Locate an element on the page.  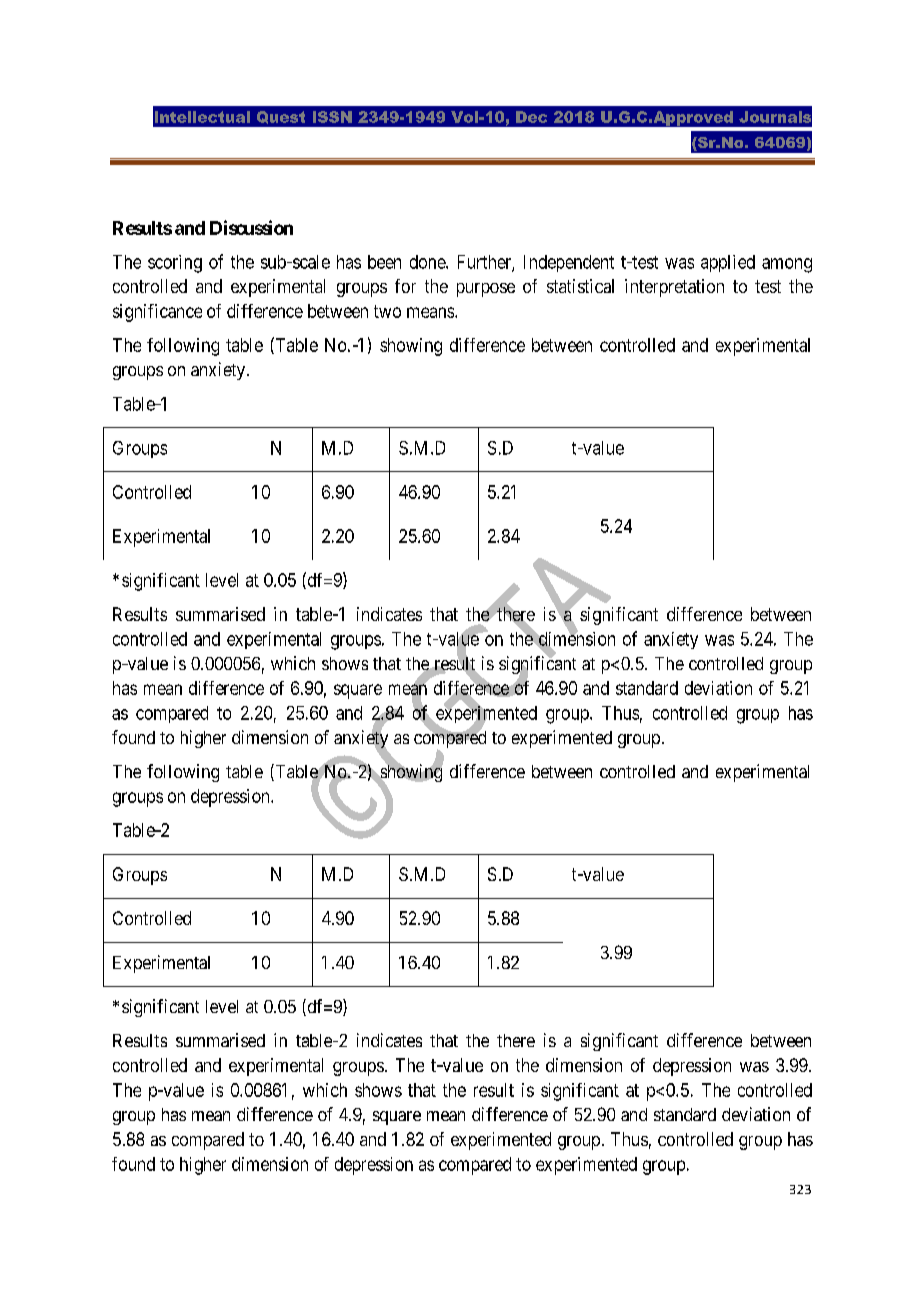
significance is located at coordinates (157, 313).
